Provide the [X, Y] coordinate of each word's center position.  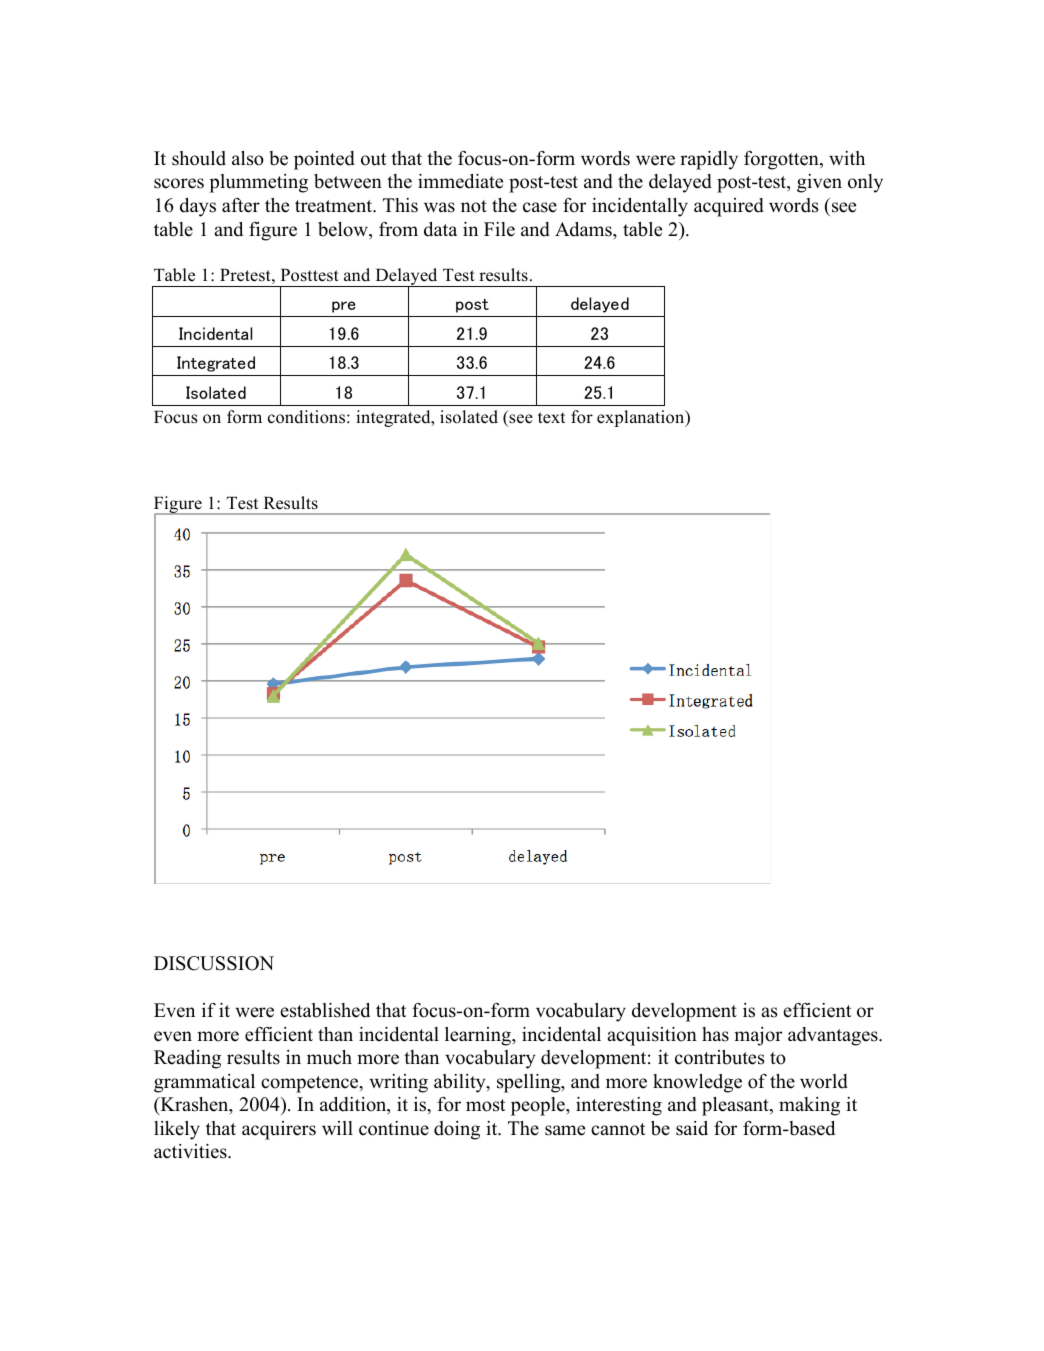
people [539, 1106]
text [551, 418]
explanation [642, 418]
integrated [394, 418]
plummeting [258, 183]
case [540, 207]
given [819, 183]
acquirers [279, 1130]
